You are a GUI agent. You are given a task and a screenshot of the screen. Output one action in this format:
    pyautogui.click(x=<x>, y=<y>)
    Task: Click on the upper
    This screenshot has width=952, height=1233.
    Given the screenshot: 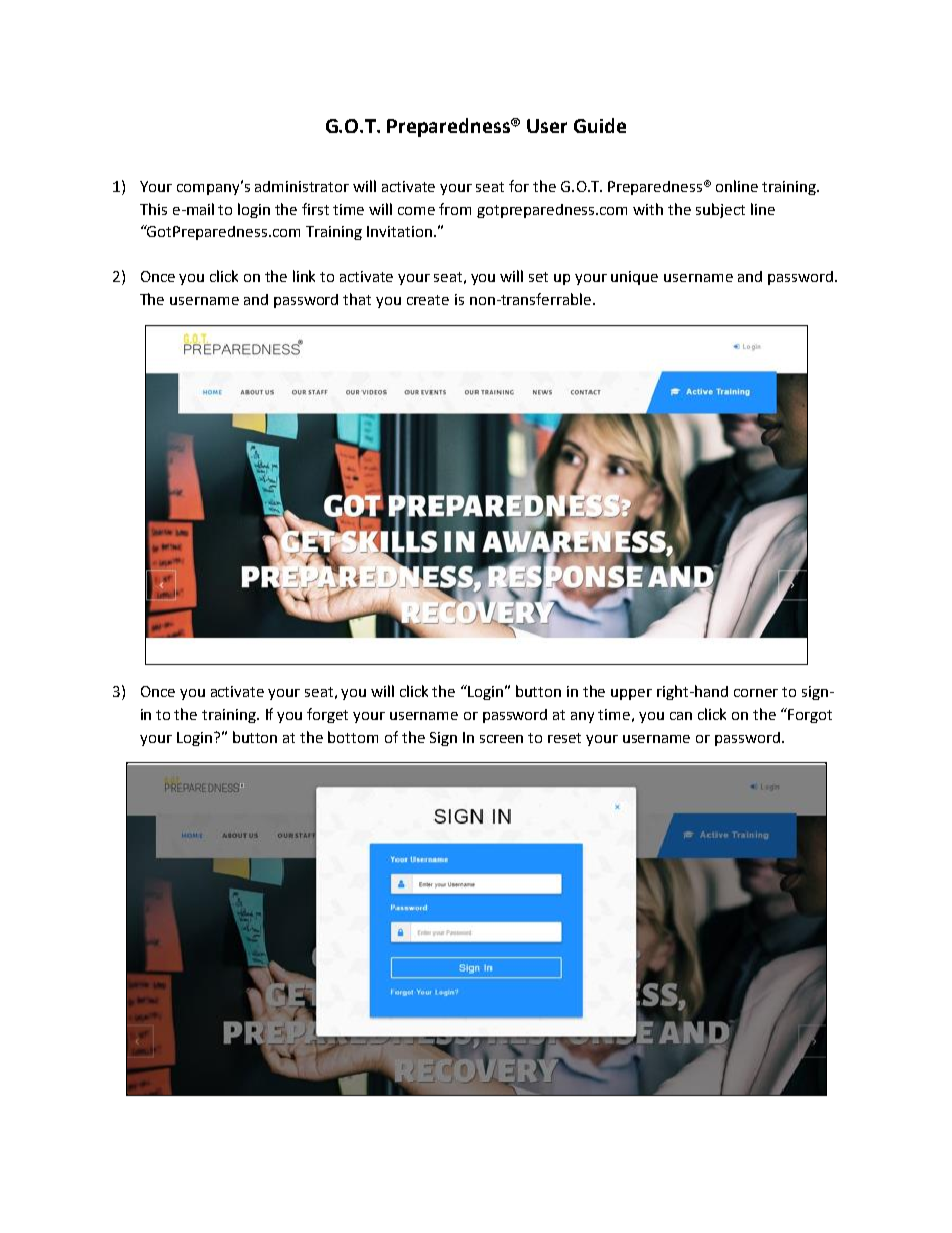 What is the action you would take?
    pyautogui.click(x=631, y=694)
